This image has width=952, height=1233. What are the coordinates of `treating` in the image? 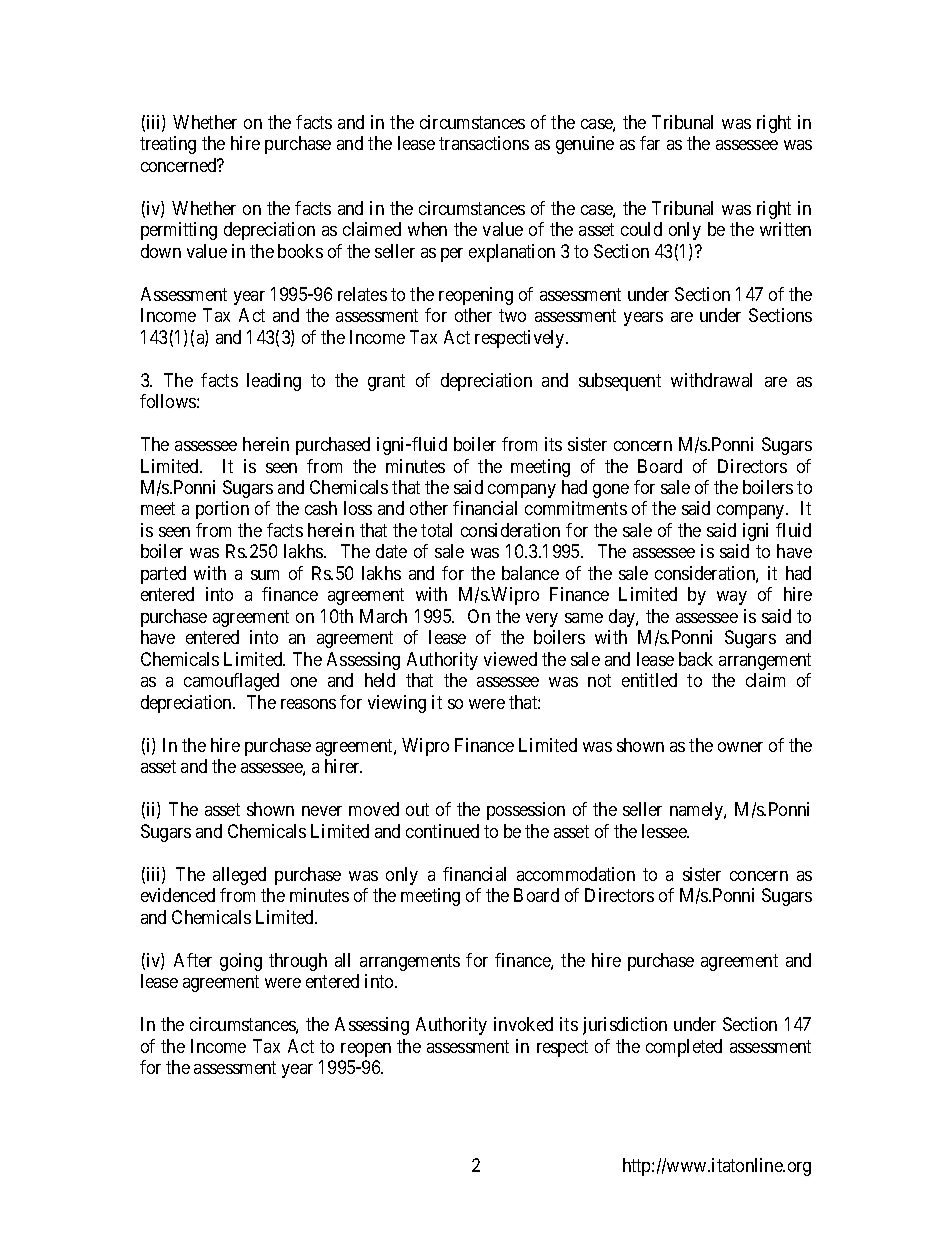 It's located at (168, 145).
